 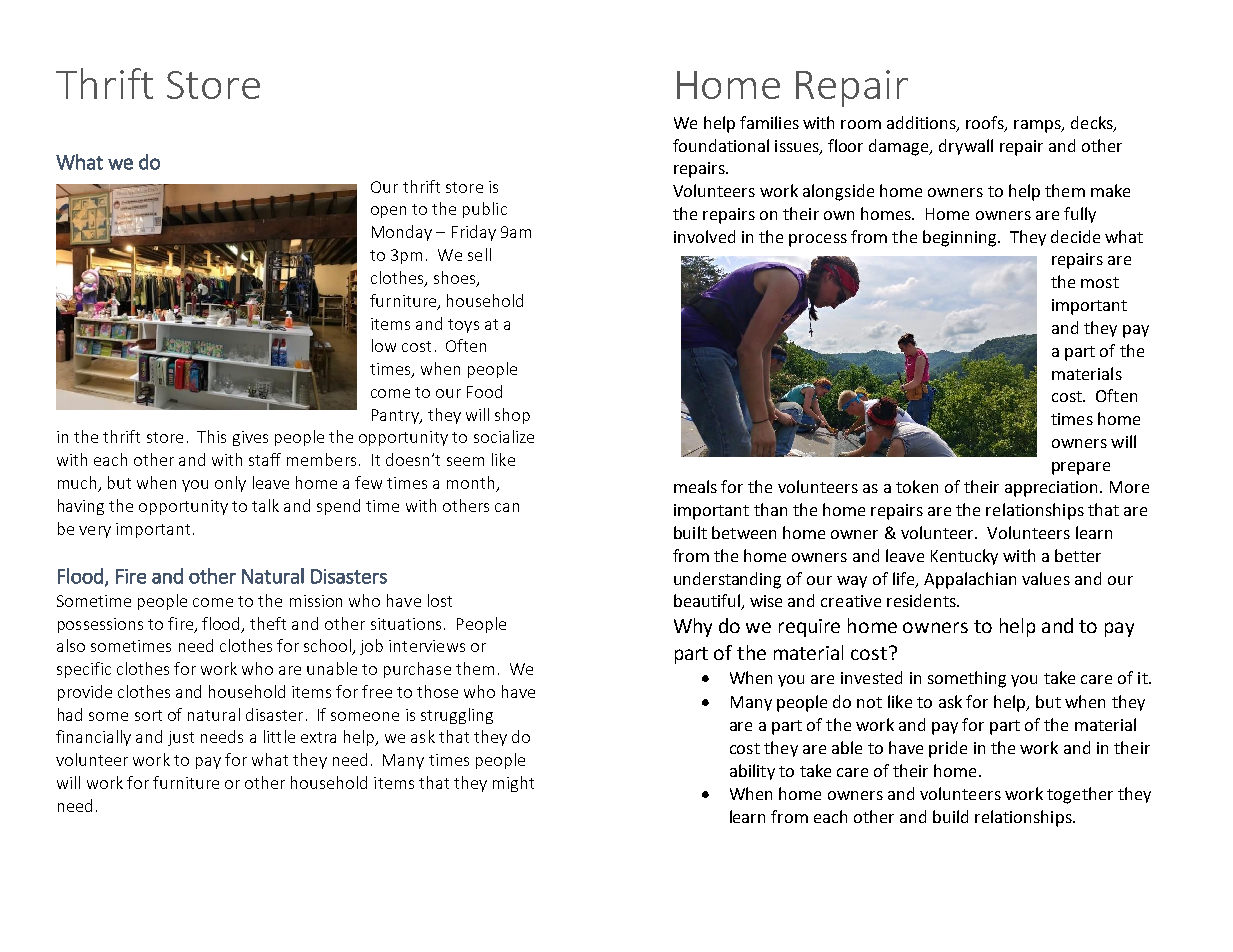 What do you see at coordinates (1100, 282) in the screenshot?
I see `most` at bounding box center [1100, 282].
